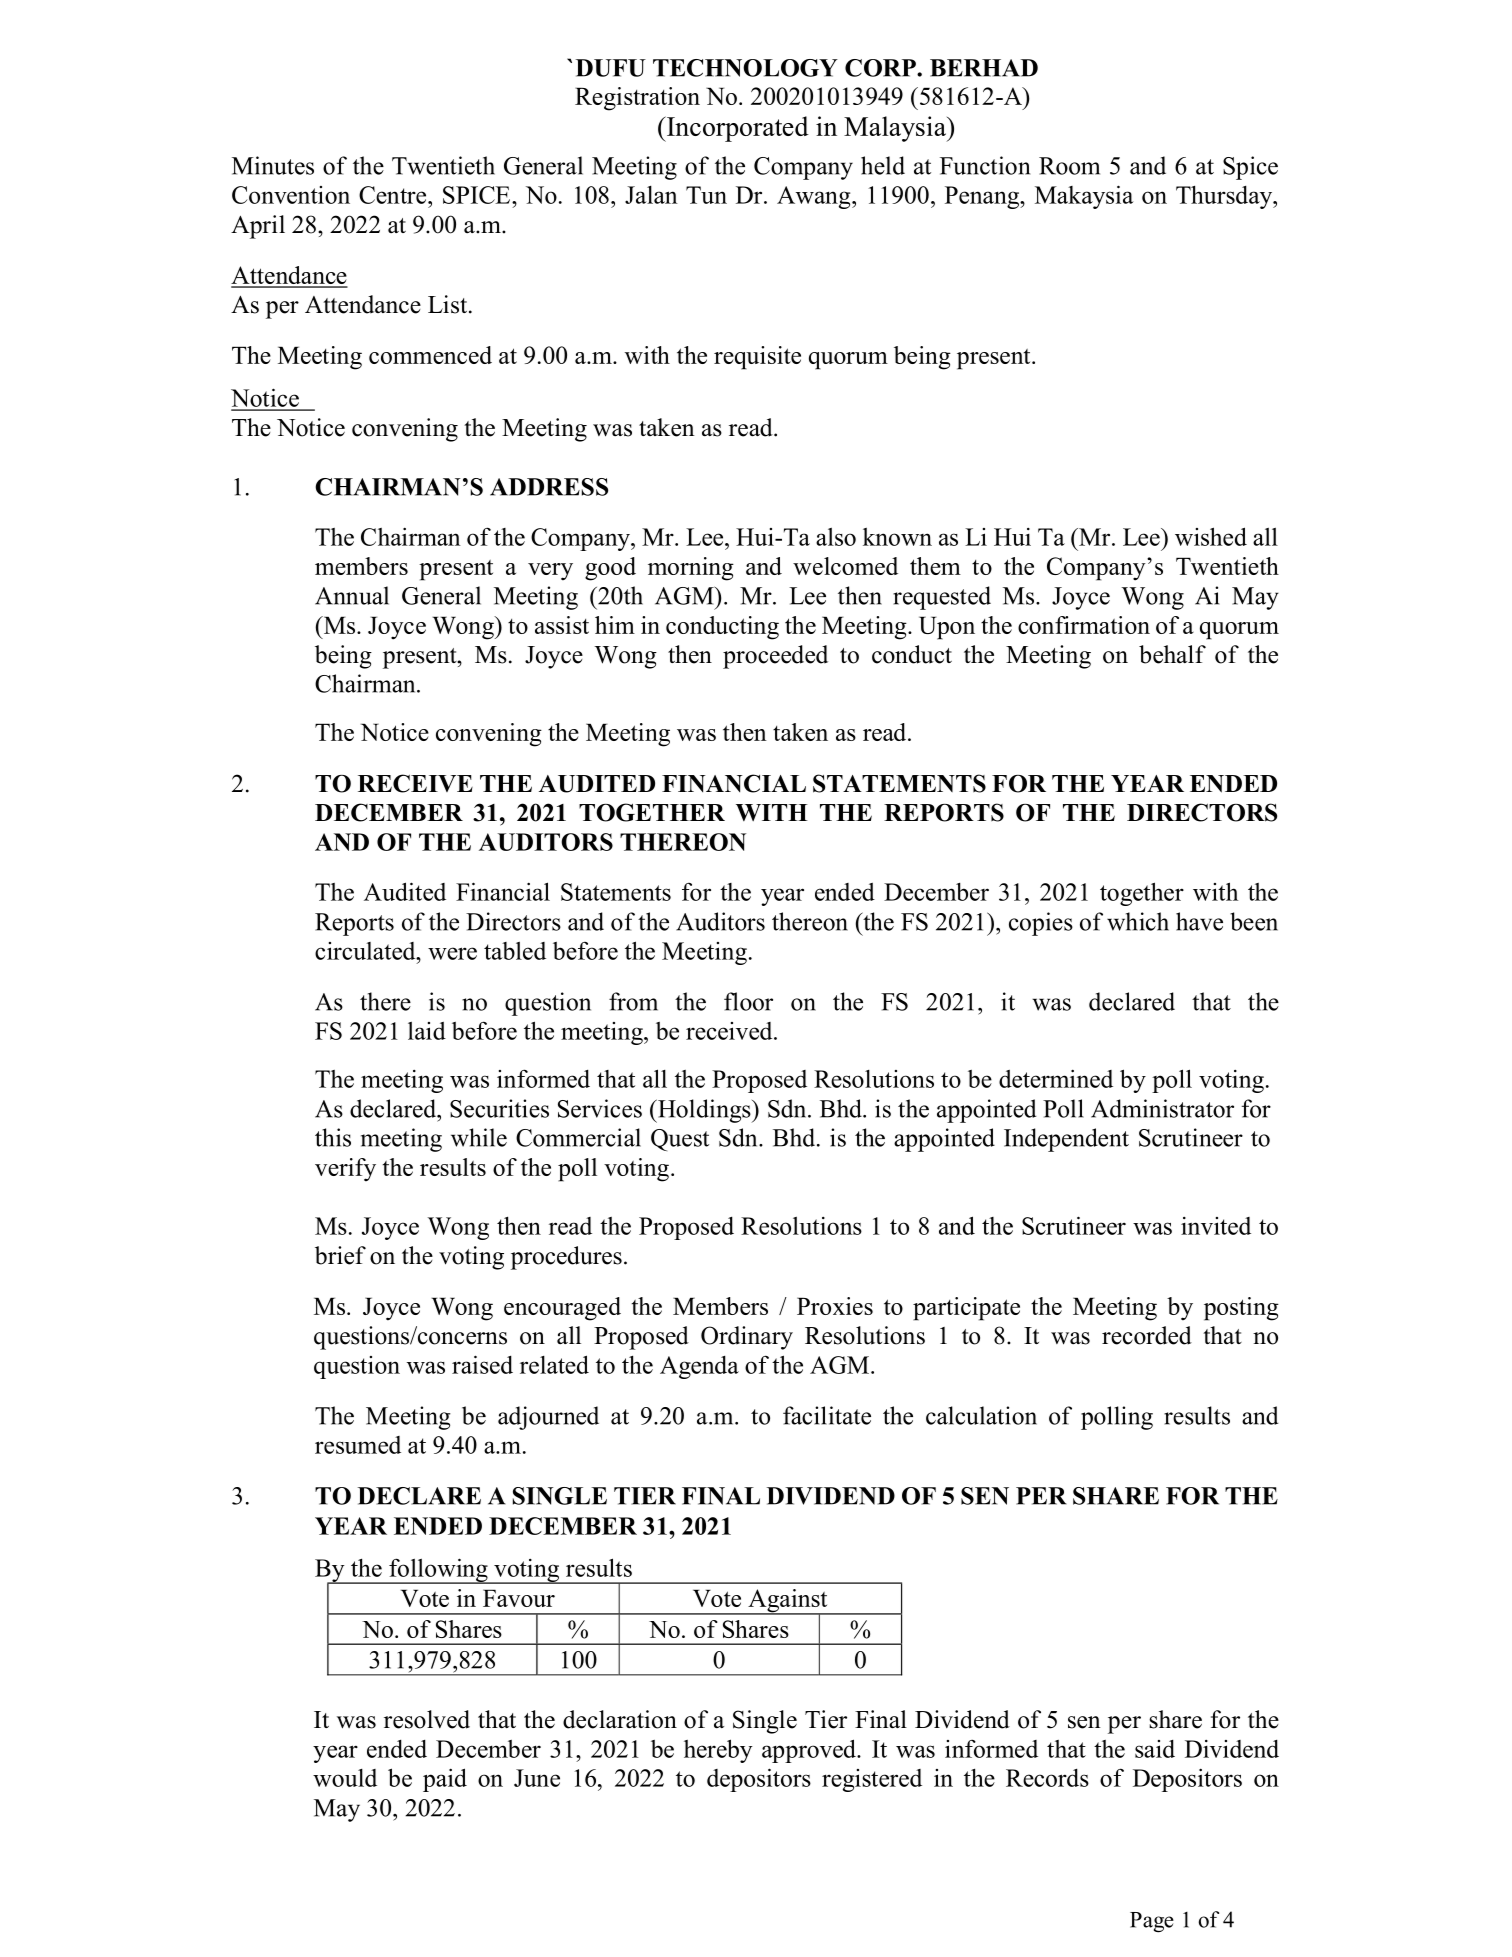 The height and width of the document is (1957, 1512). What do you see at coordinates (775, 657) in the document?
I see `proceeded` at bounding box center [775, 657].
